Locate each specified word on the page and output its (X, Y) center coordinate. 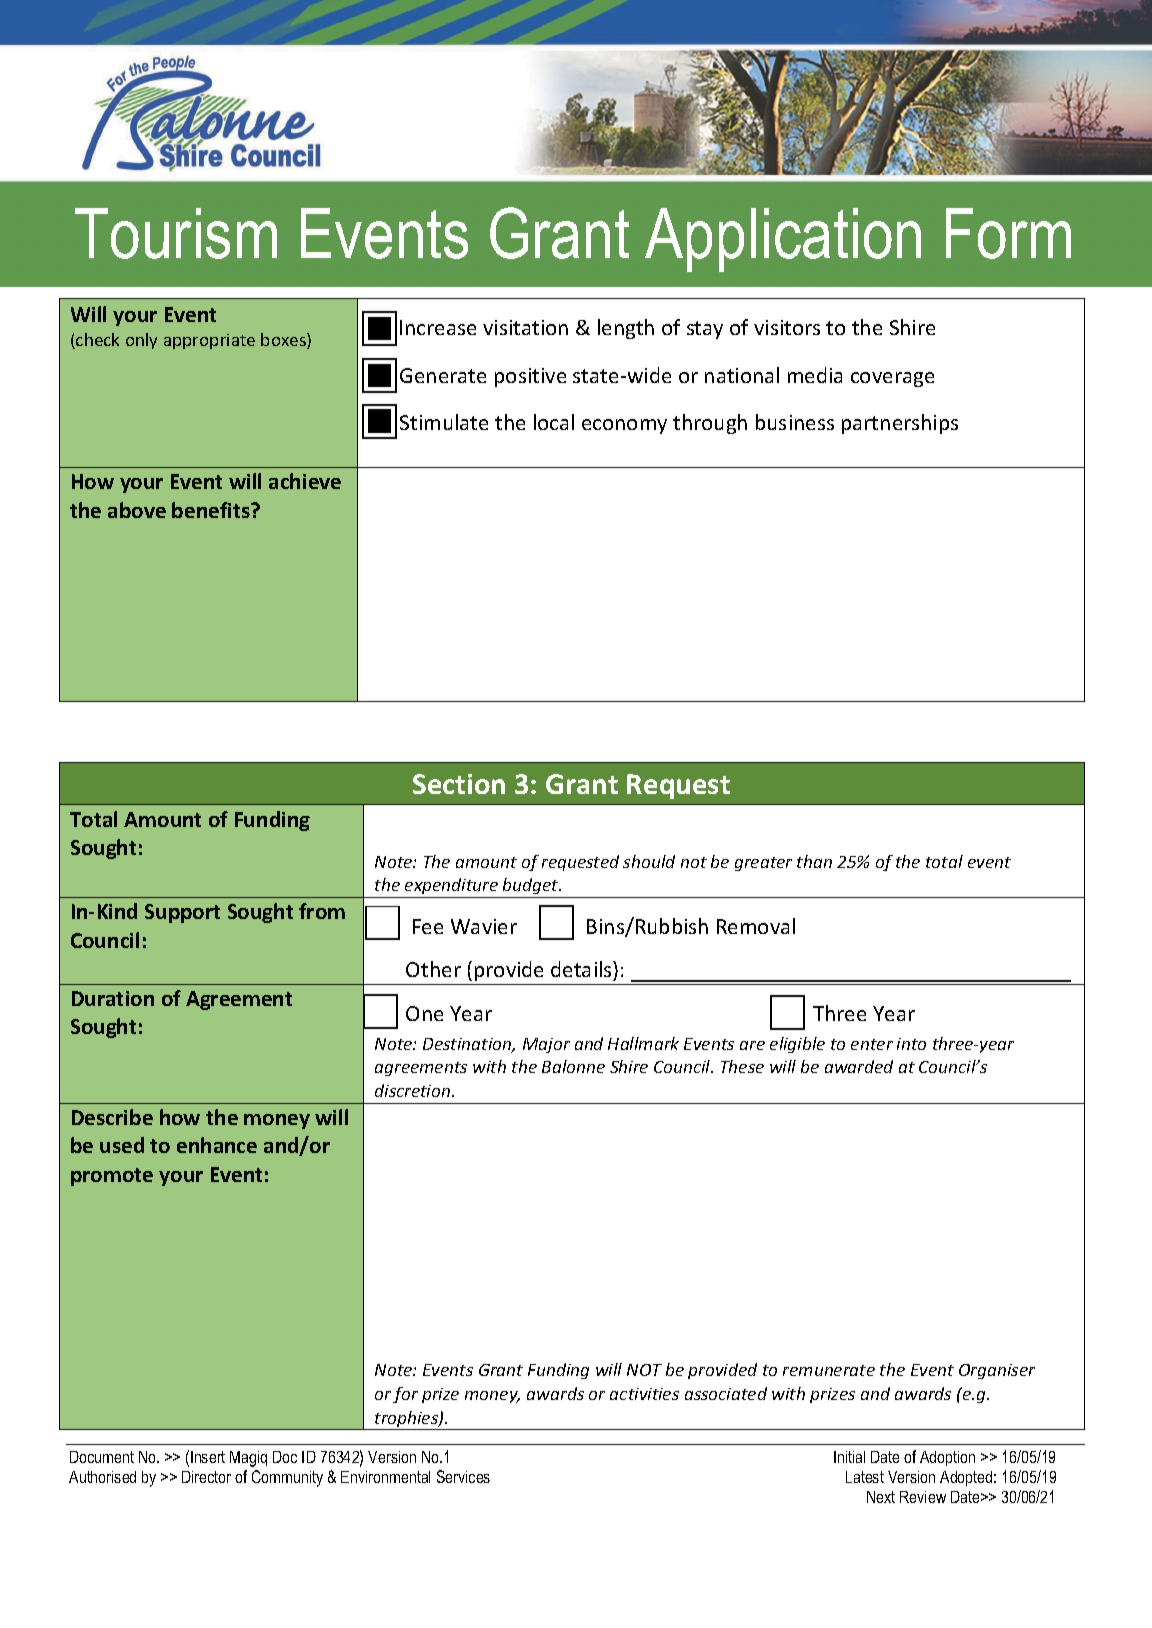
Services (463, 1476)
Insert (208, 1457)
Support (182, 913)
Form (1008, 233)
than (814, 861)
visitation (525, 327)
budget (532, 886)
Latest (865, 1477)
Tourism (176, 233)
